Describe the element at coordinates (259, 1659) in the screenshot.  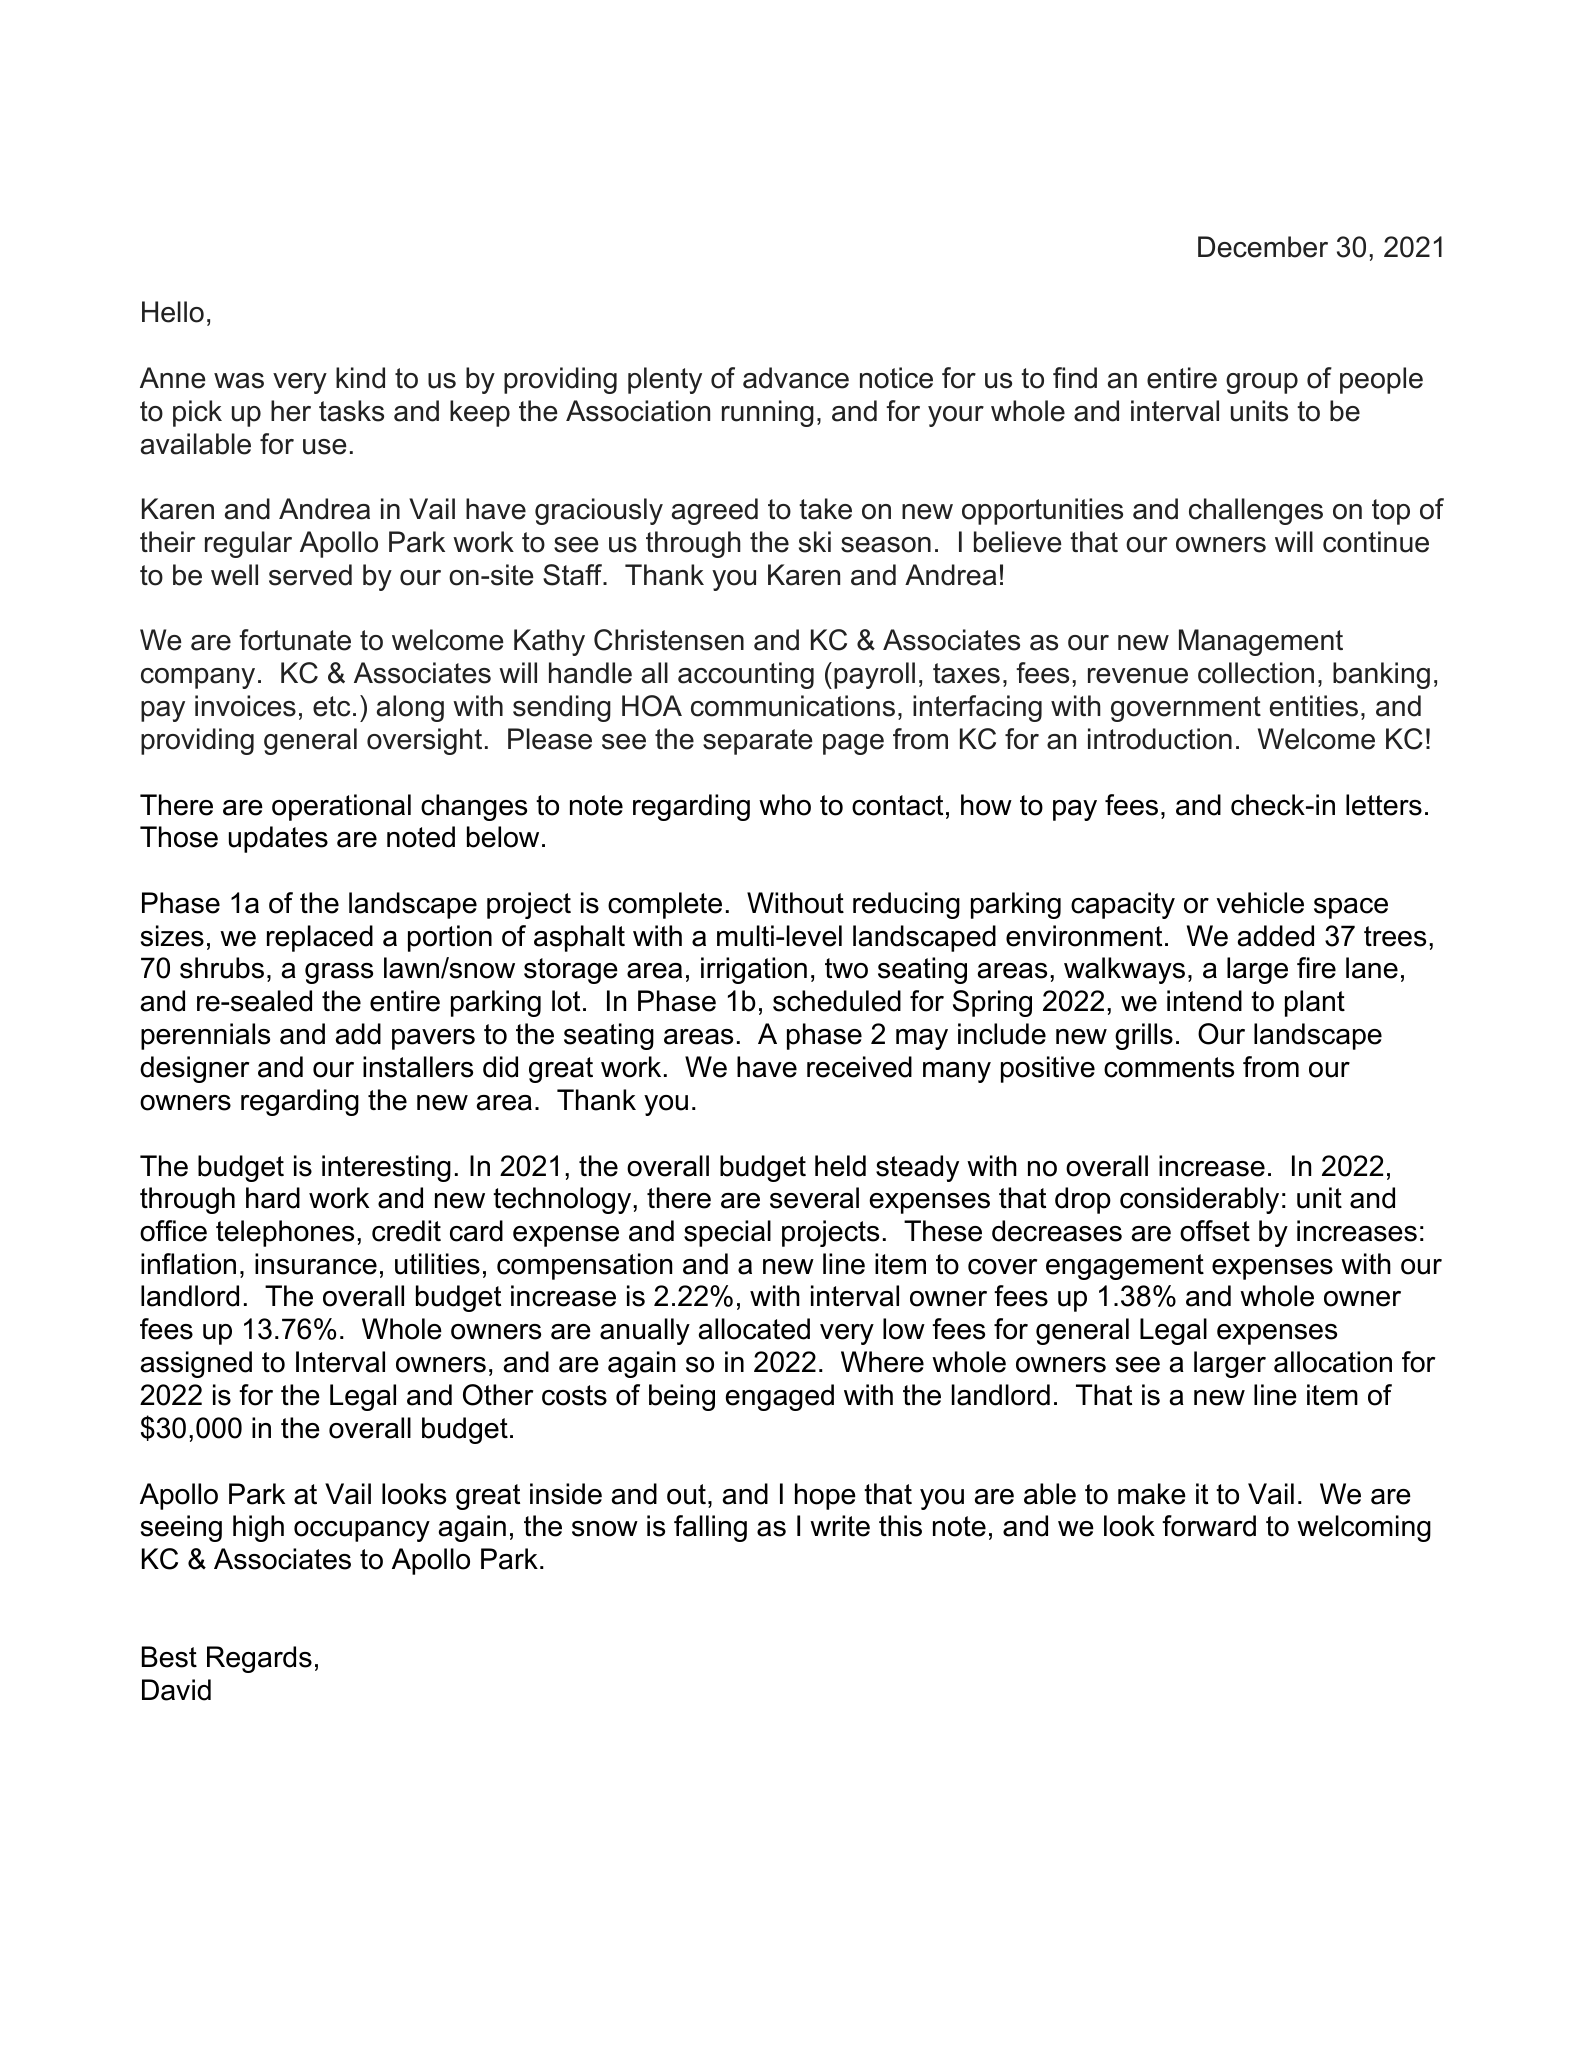
I see `Regards` at that location.
